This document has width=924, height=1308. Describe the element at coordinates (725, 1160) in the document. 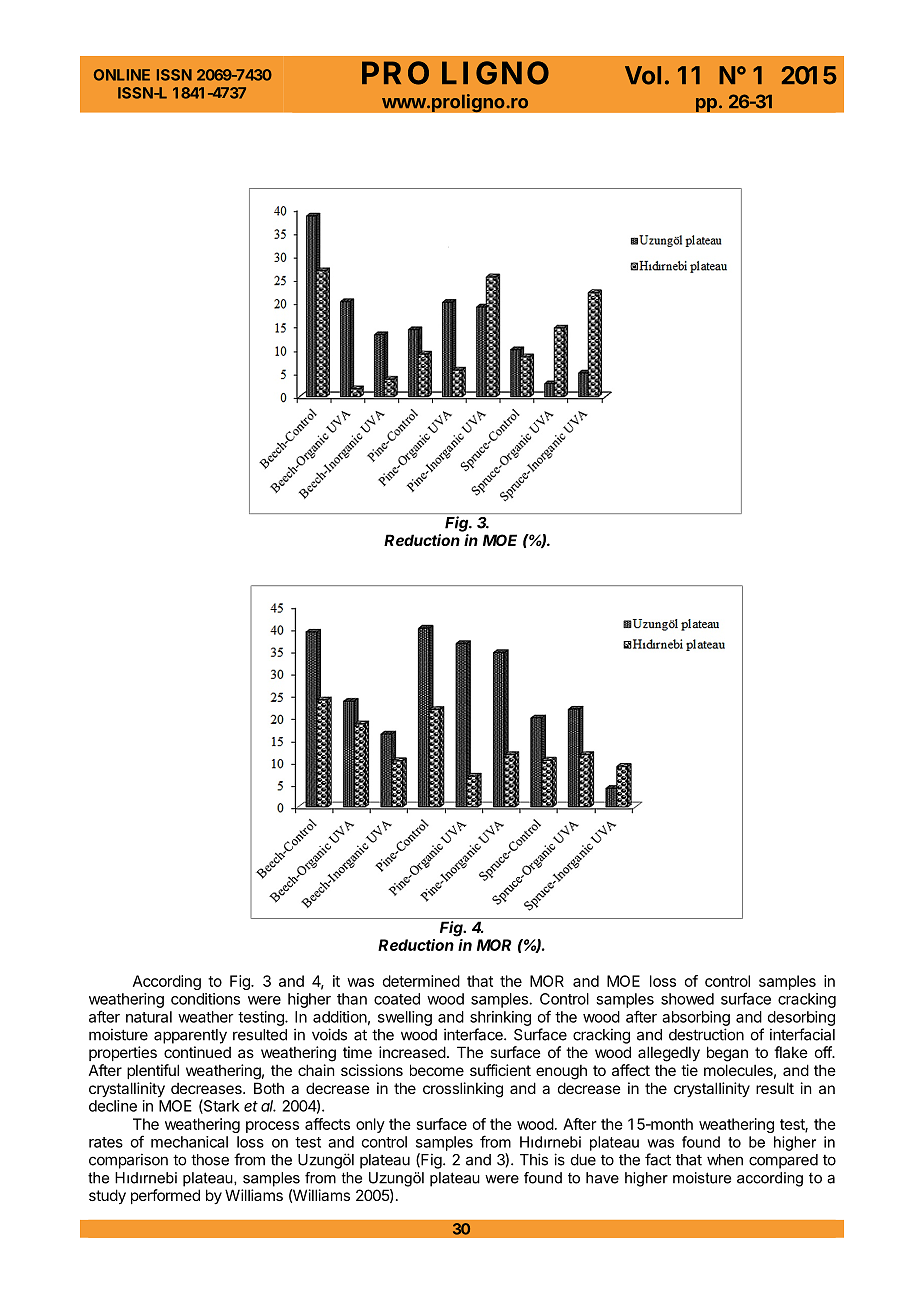

I see `when` at that location.
